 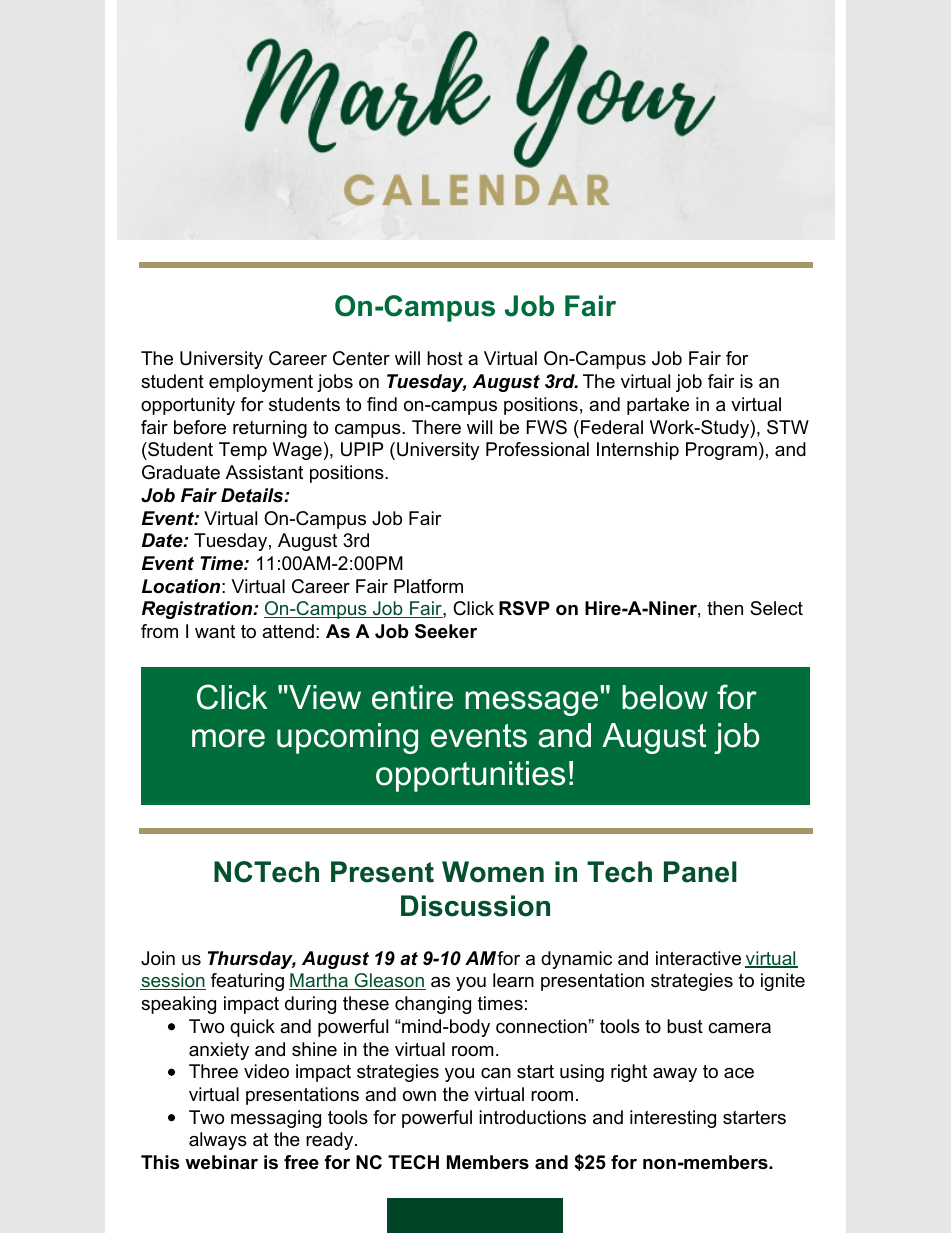 What do you see at coordinates (445, 358) in the page?
I see `host` at bounding box center [445, 358].
